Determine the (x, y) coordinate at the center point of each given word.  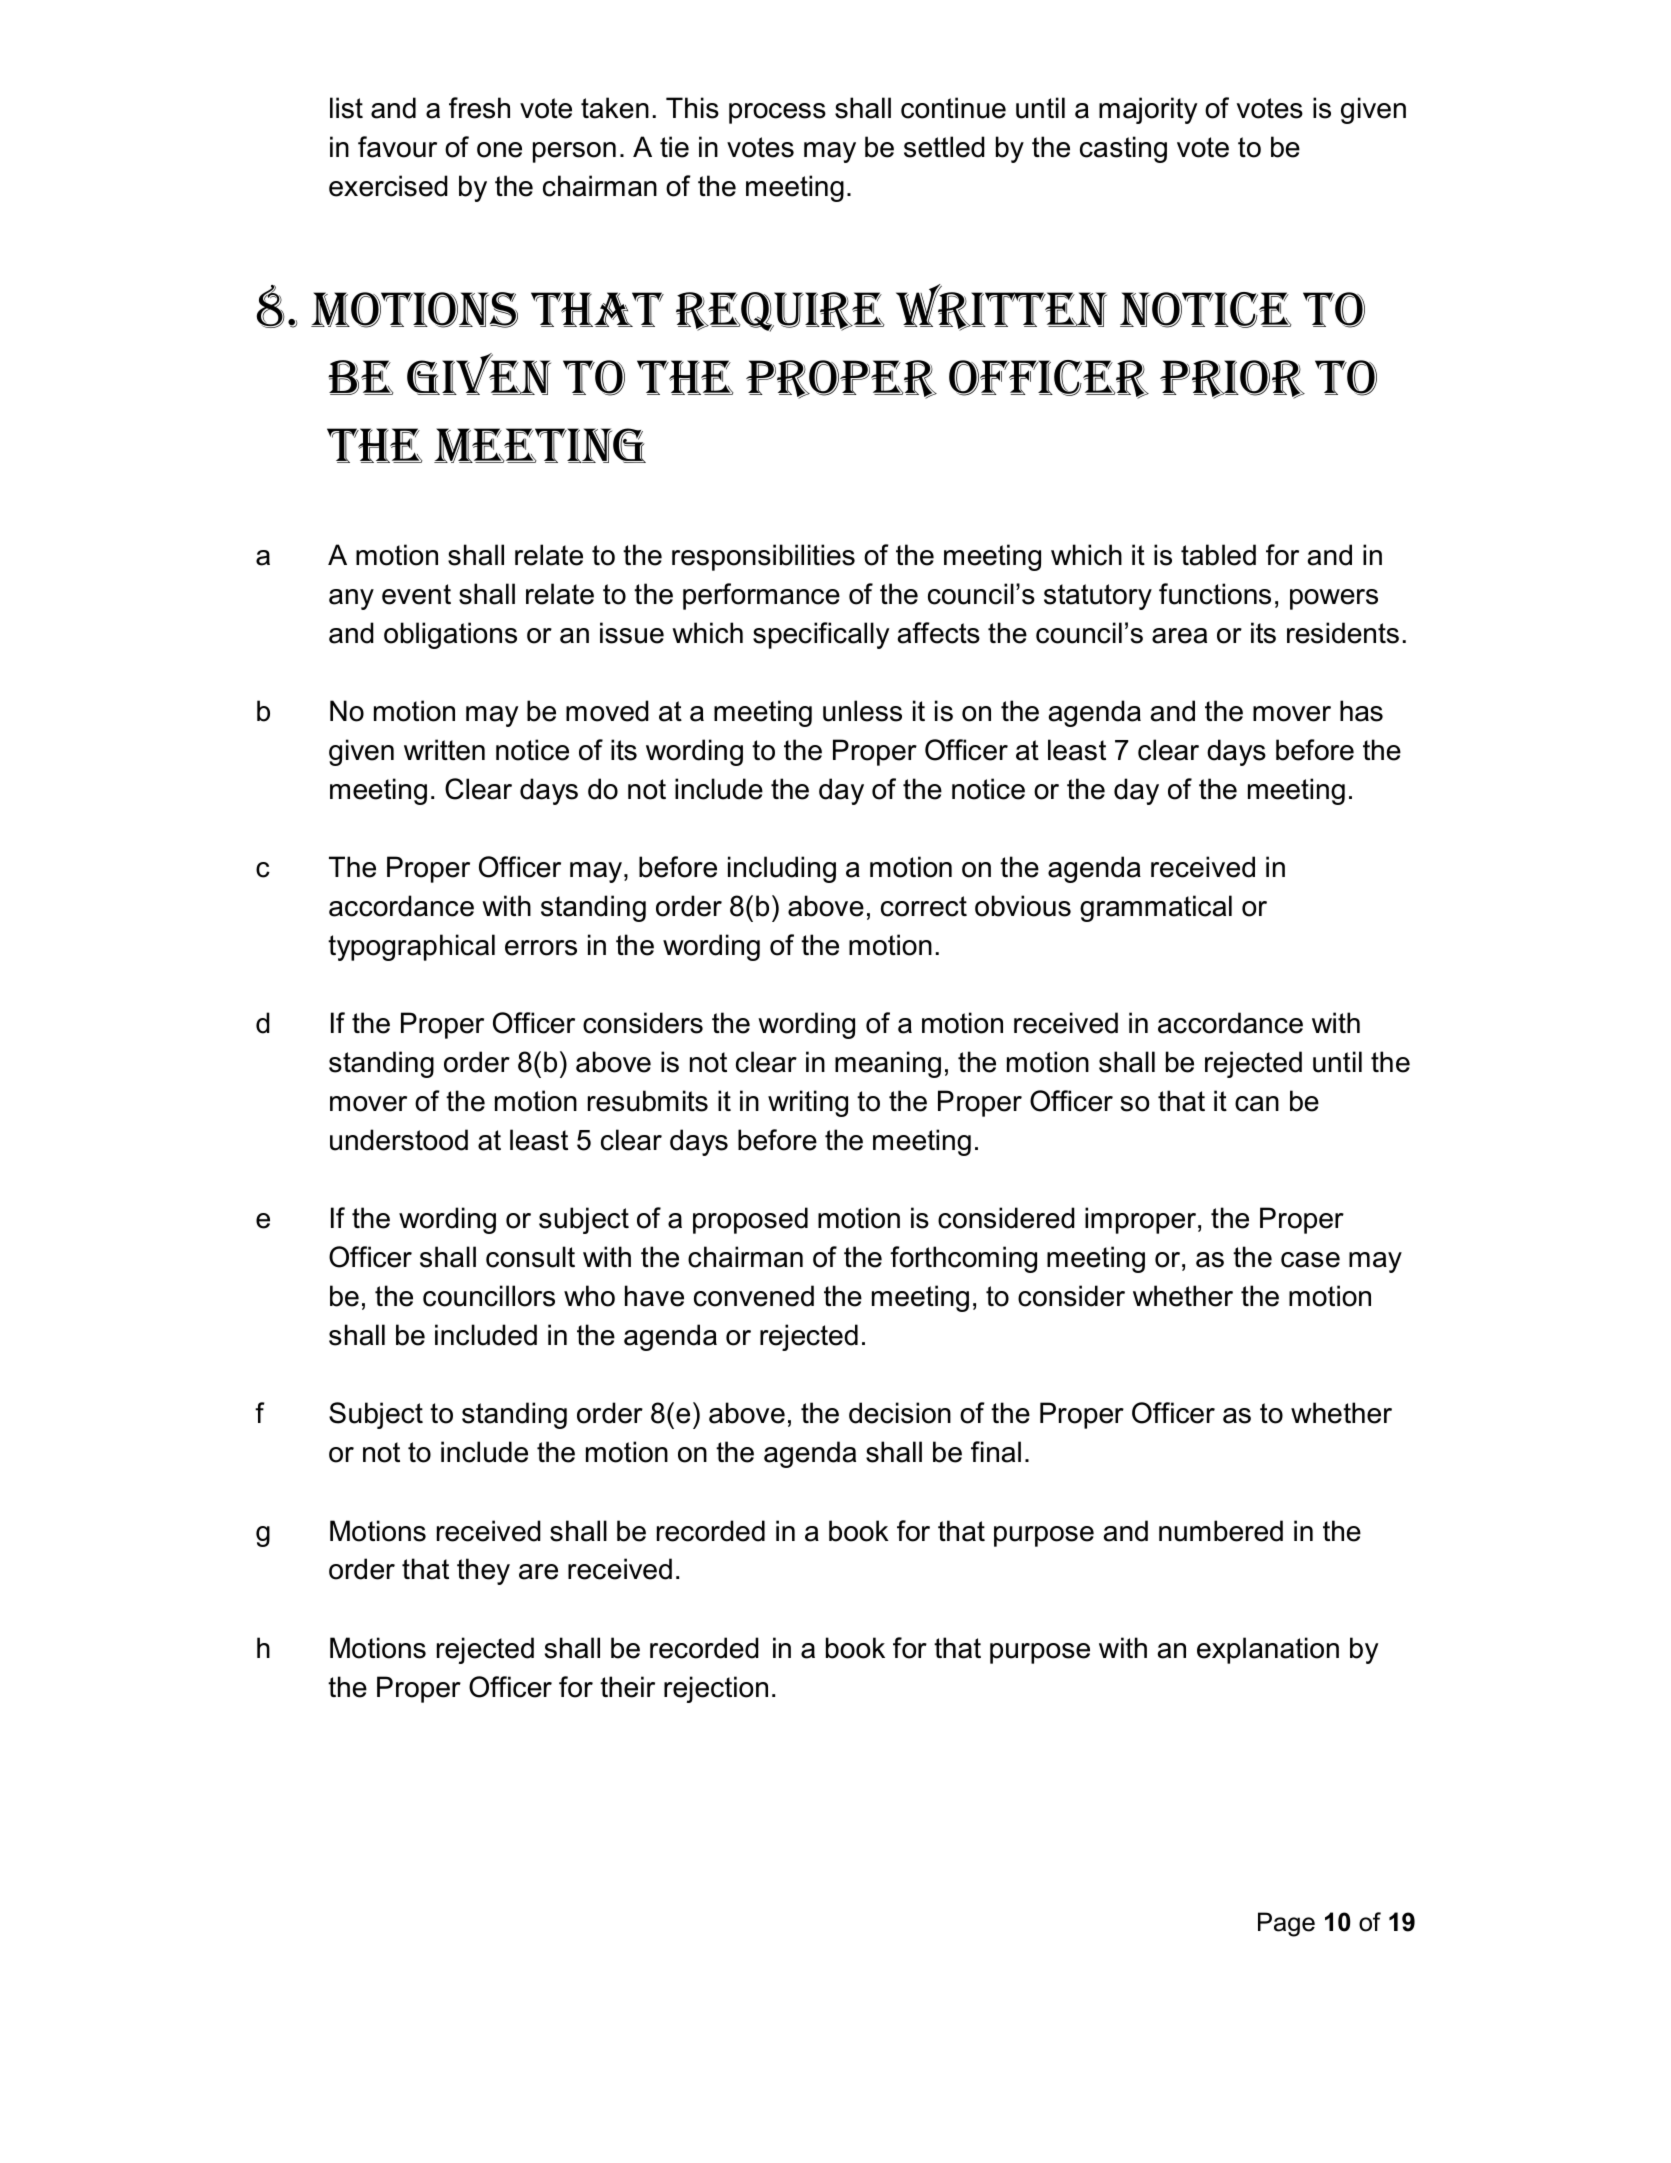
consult (530, 1257)
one (499, 150)
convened (754, 1296)
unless (862, 711)
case (1310, 1260)
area (1179, 636)
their (627, 1687)
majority (1148, 110)
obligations (450, 635)
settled (944, 147)
